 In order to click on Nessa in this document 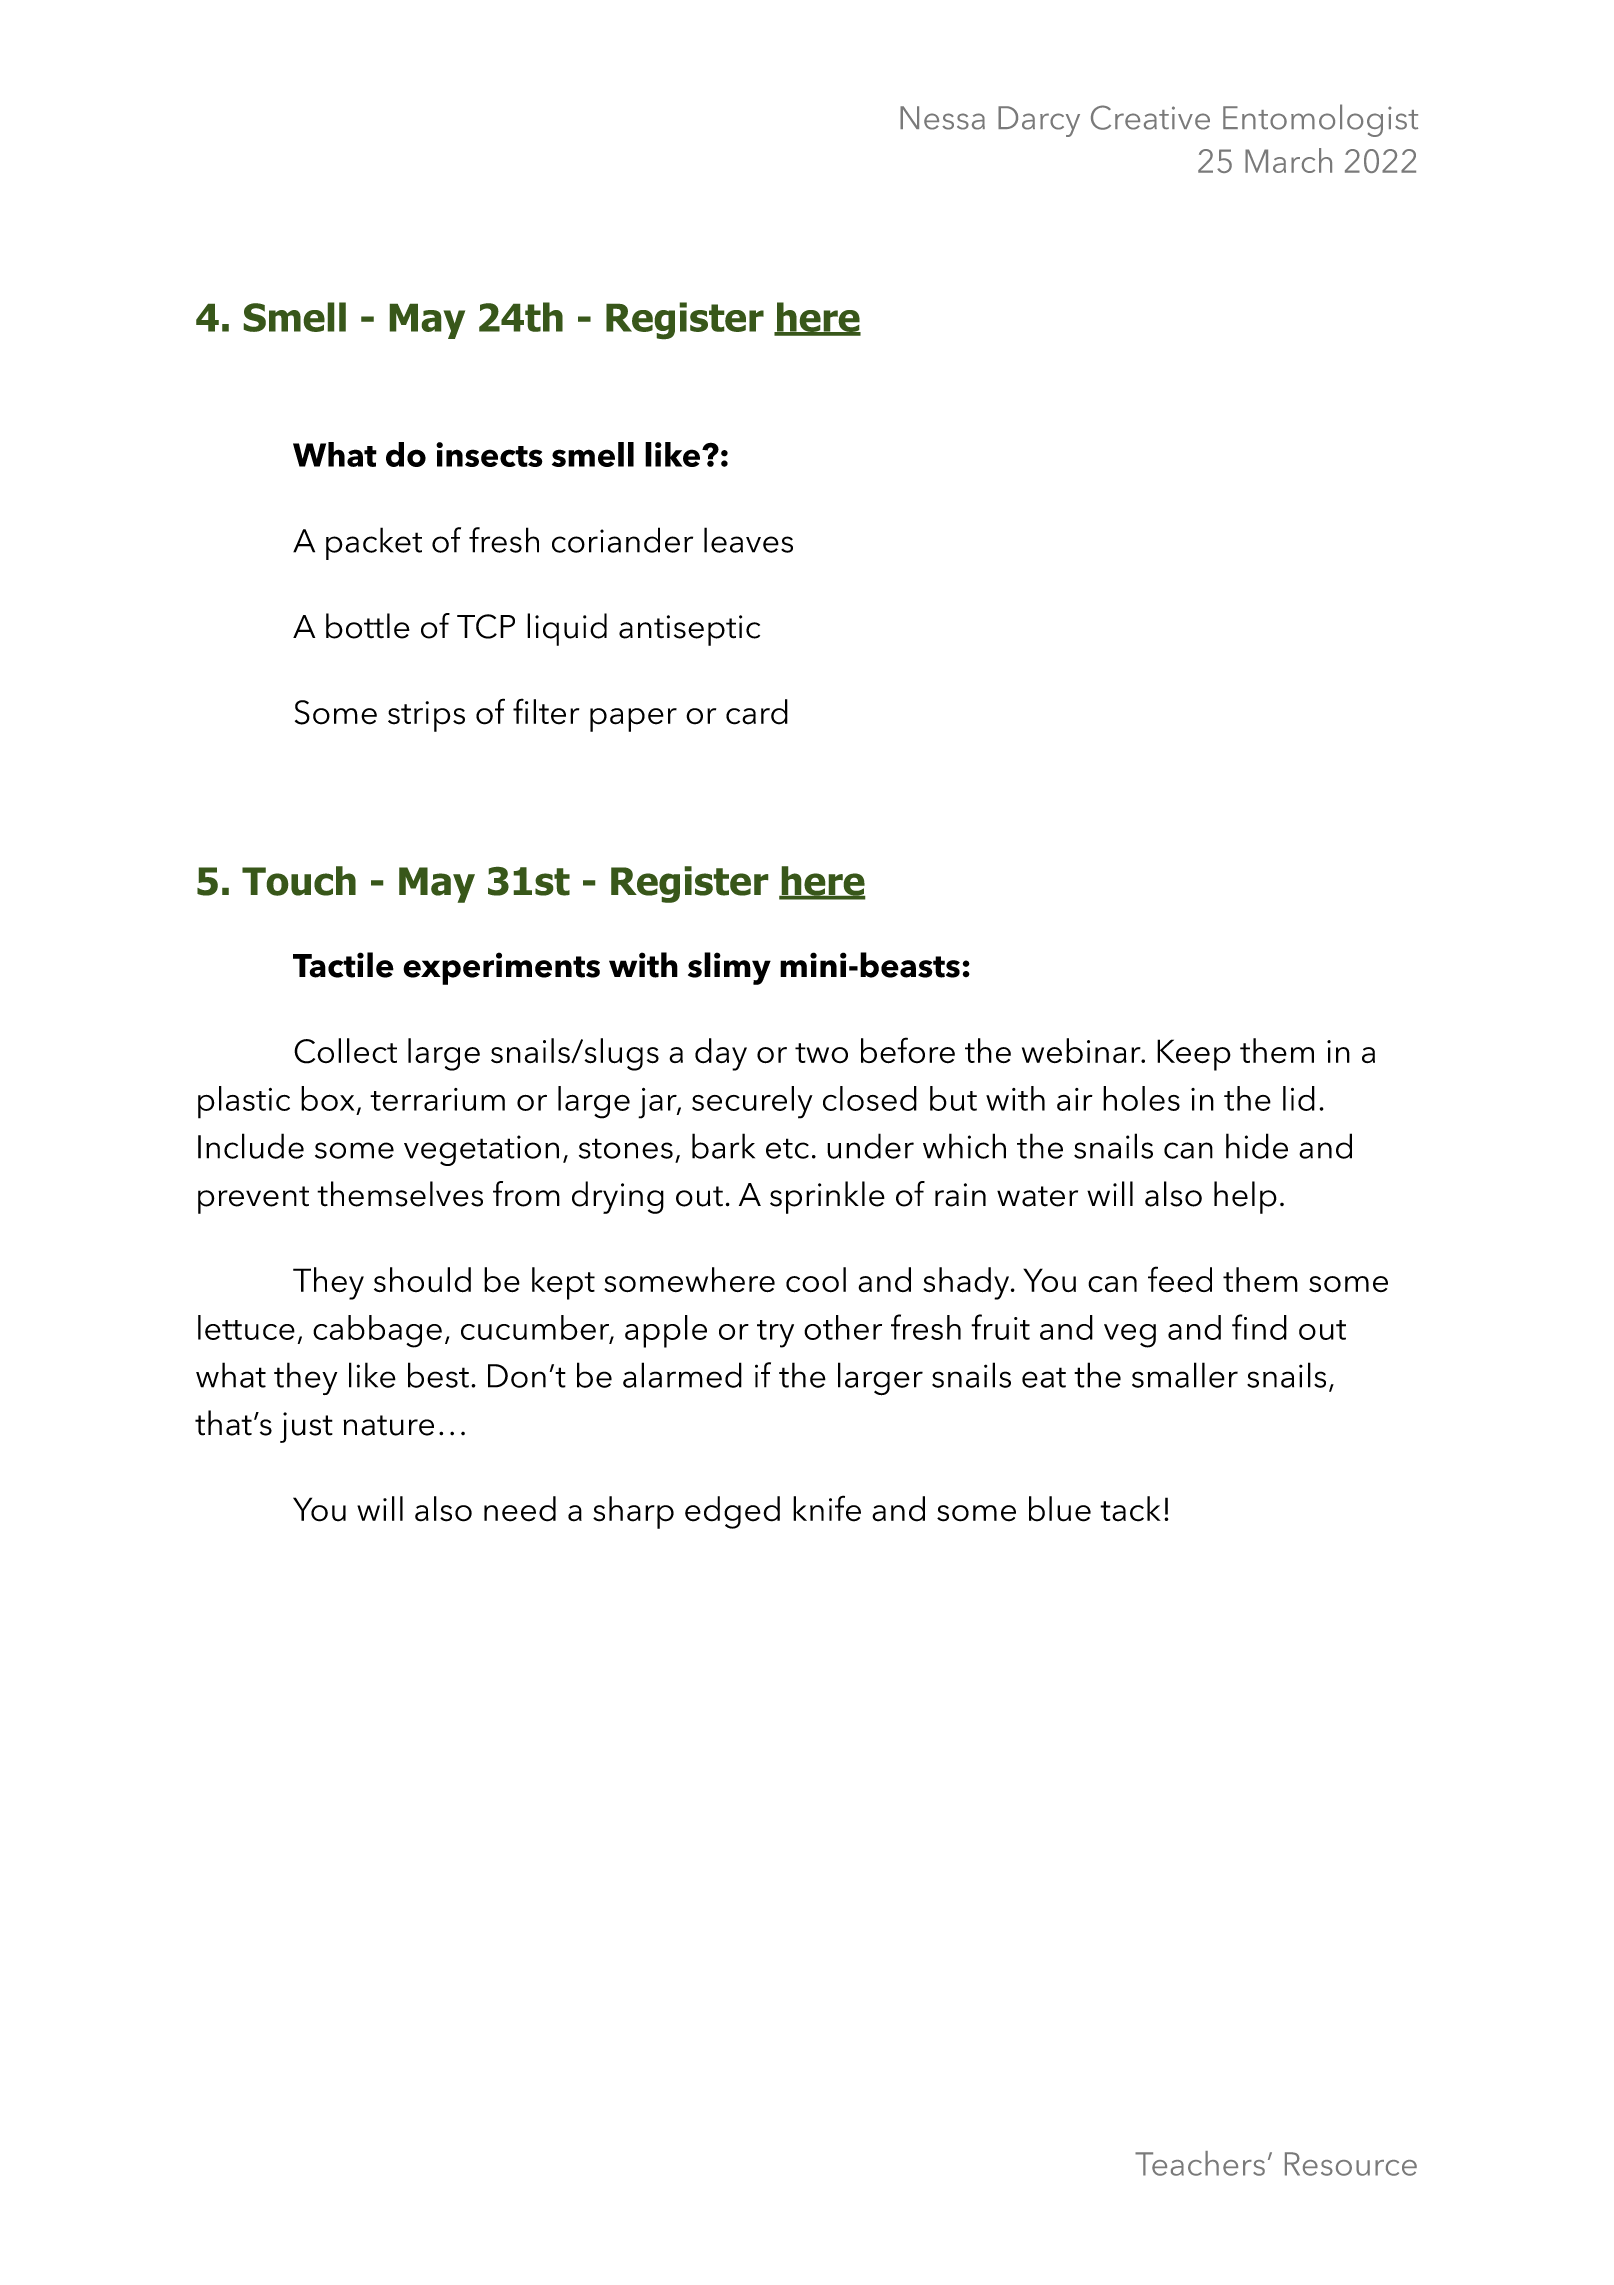, I will do `click(942, 118)`.
